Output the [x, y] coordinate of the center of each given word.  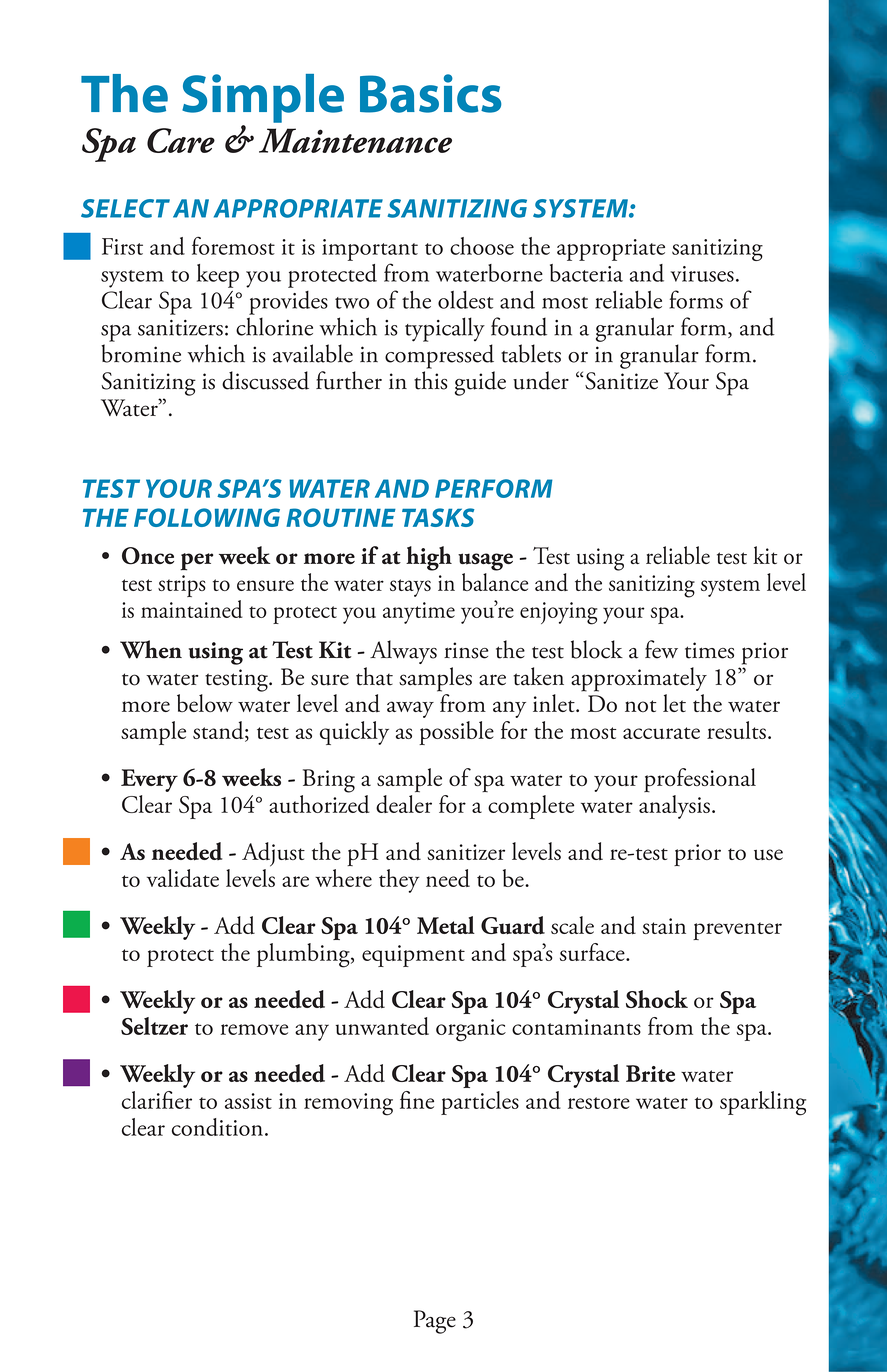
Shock [657, 999]
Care [181, 140]
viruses [702, 274]
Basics [430, 93]
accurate [661, 733]
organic [471, 1030]
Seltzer [154, 1026]
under [541, 380]
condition [217, 1127]
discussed [265, 380]
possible [456, 733]
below [205, 703]
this [431, 380]
